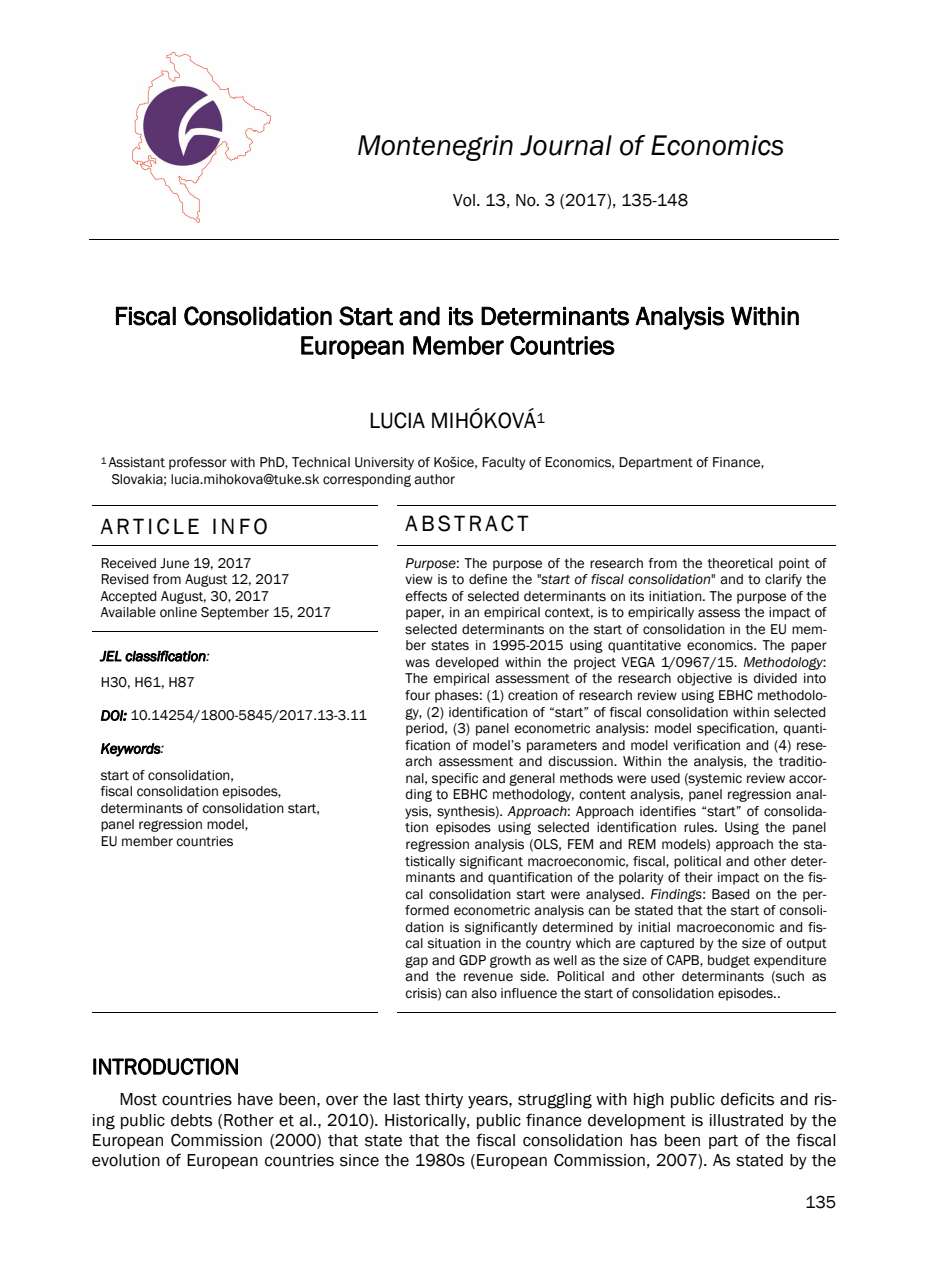 This screenshot has width=929, height=1288. What do you see at coordinates (235, 613) in the screenshot?
I see `September` at bounding box center [235, 613].
